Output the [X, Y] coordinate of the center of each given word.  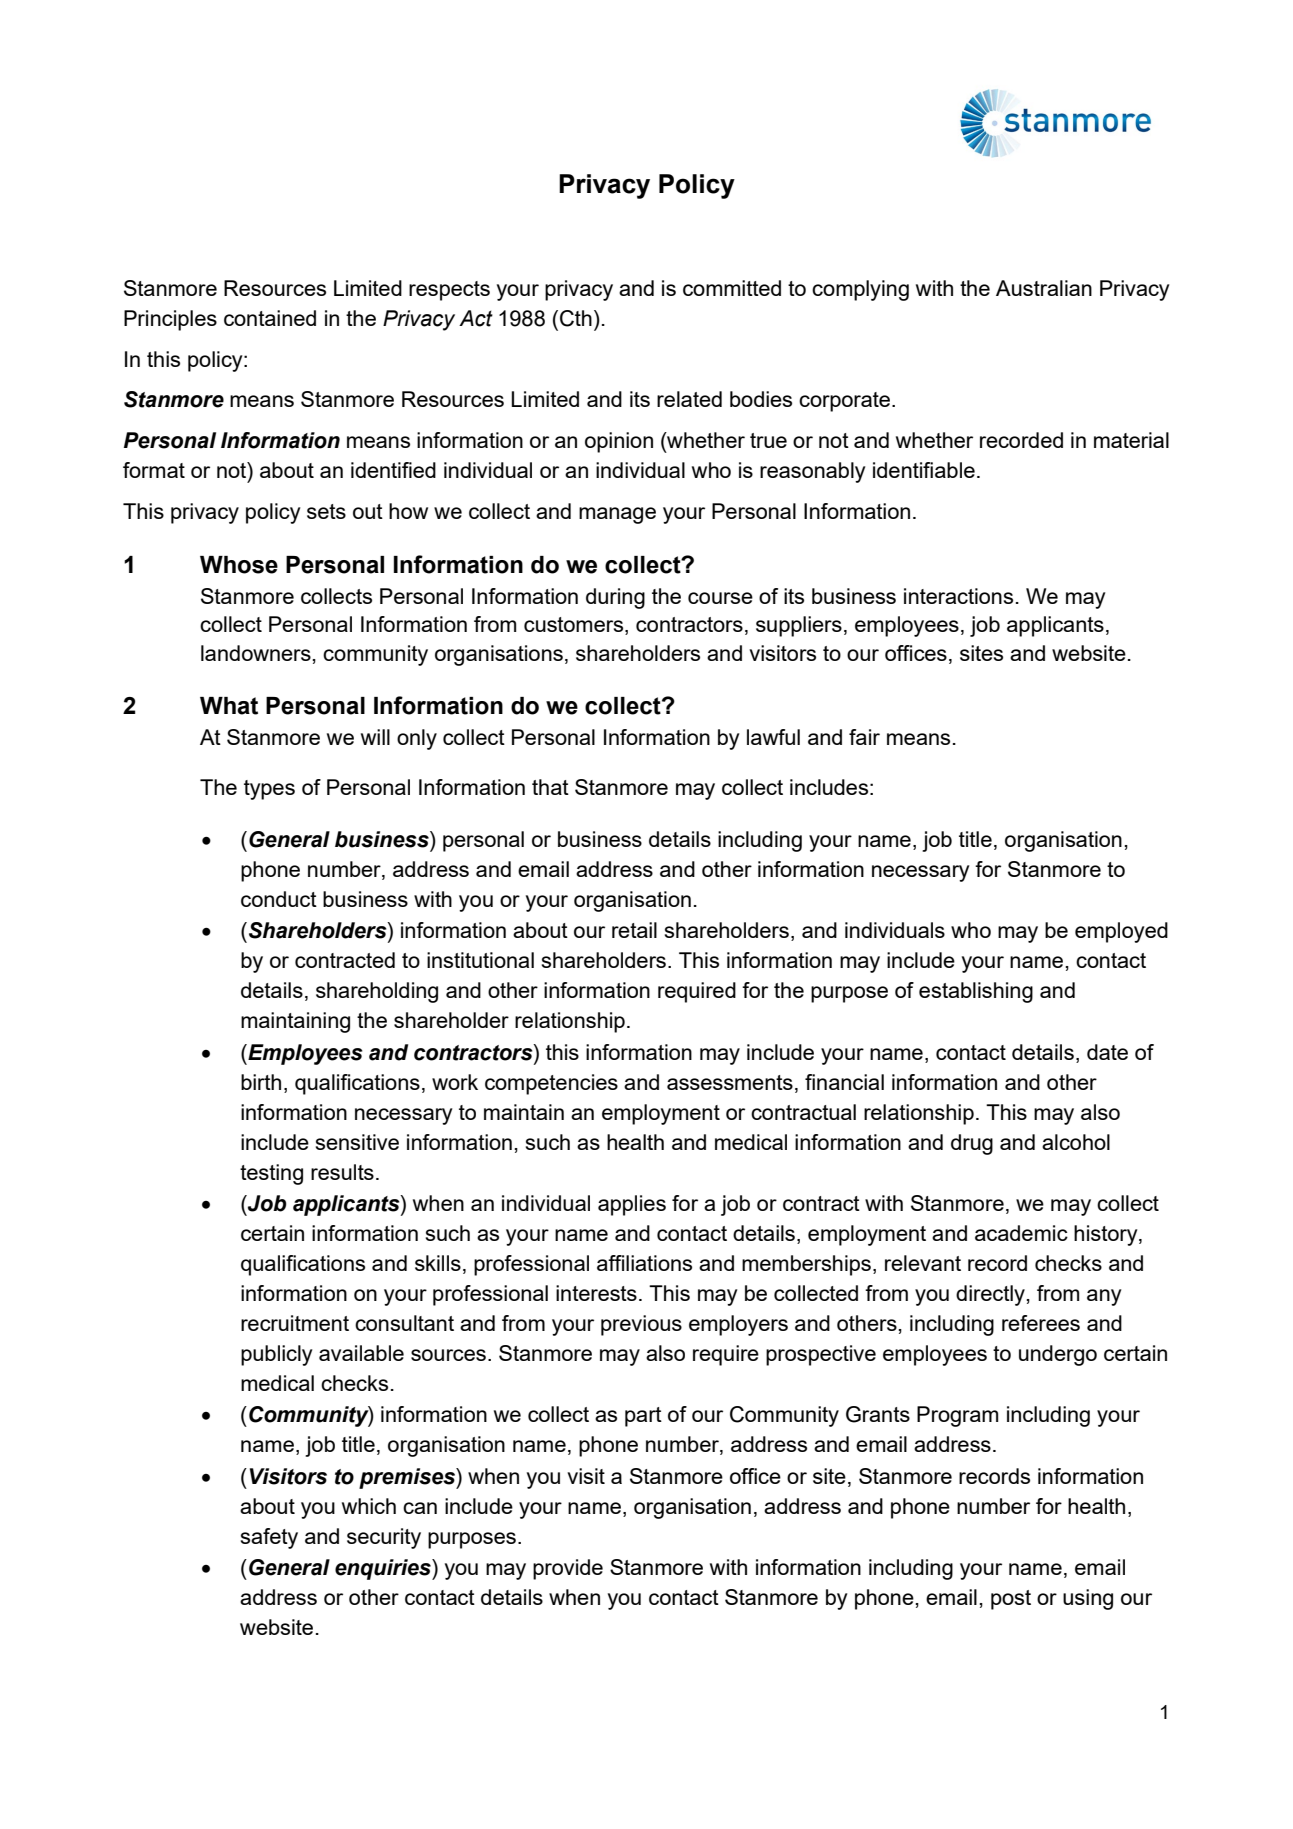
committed [732, 288]
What [229, 706]
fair [864, 737]
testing [271, 1174]
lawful [773, 737]
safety [269, 1538]
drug [972, 1144]
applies [632, 1205]
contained [270, 318]
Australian [1044, 288]
